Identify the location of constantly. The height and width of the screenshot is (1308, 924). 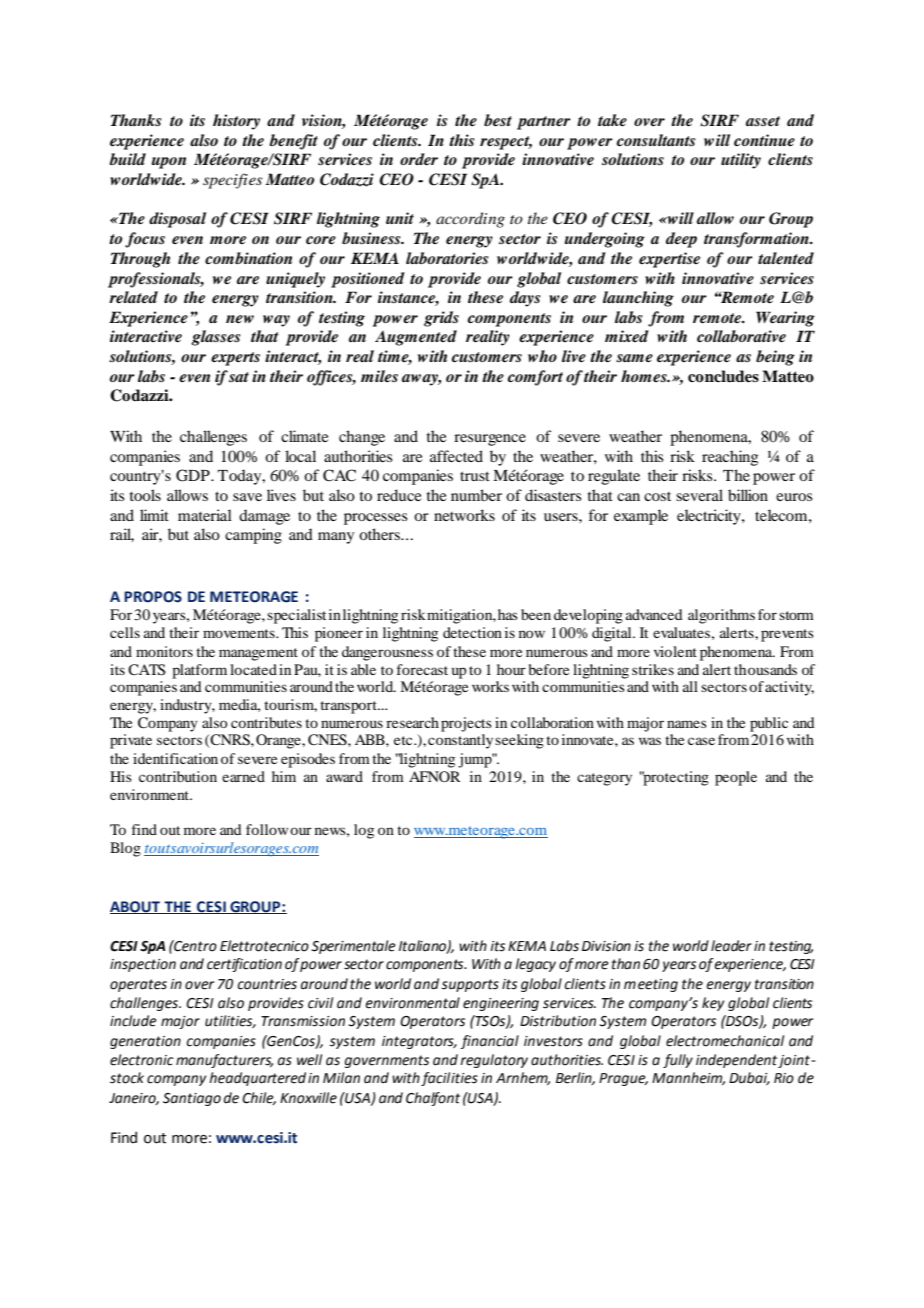
(460, 741).
